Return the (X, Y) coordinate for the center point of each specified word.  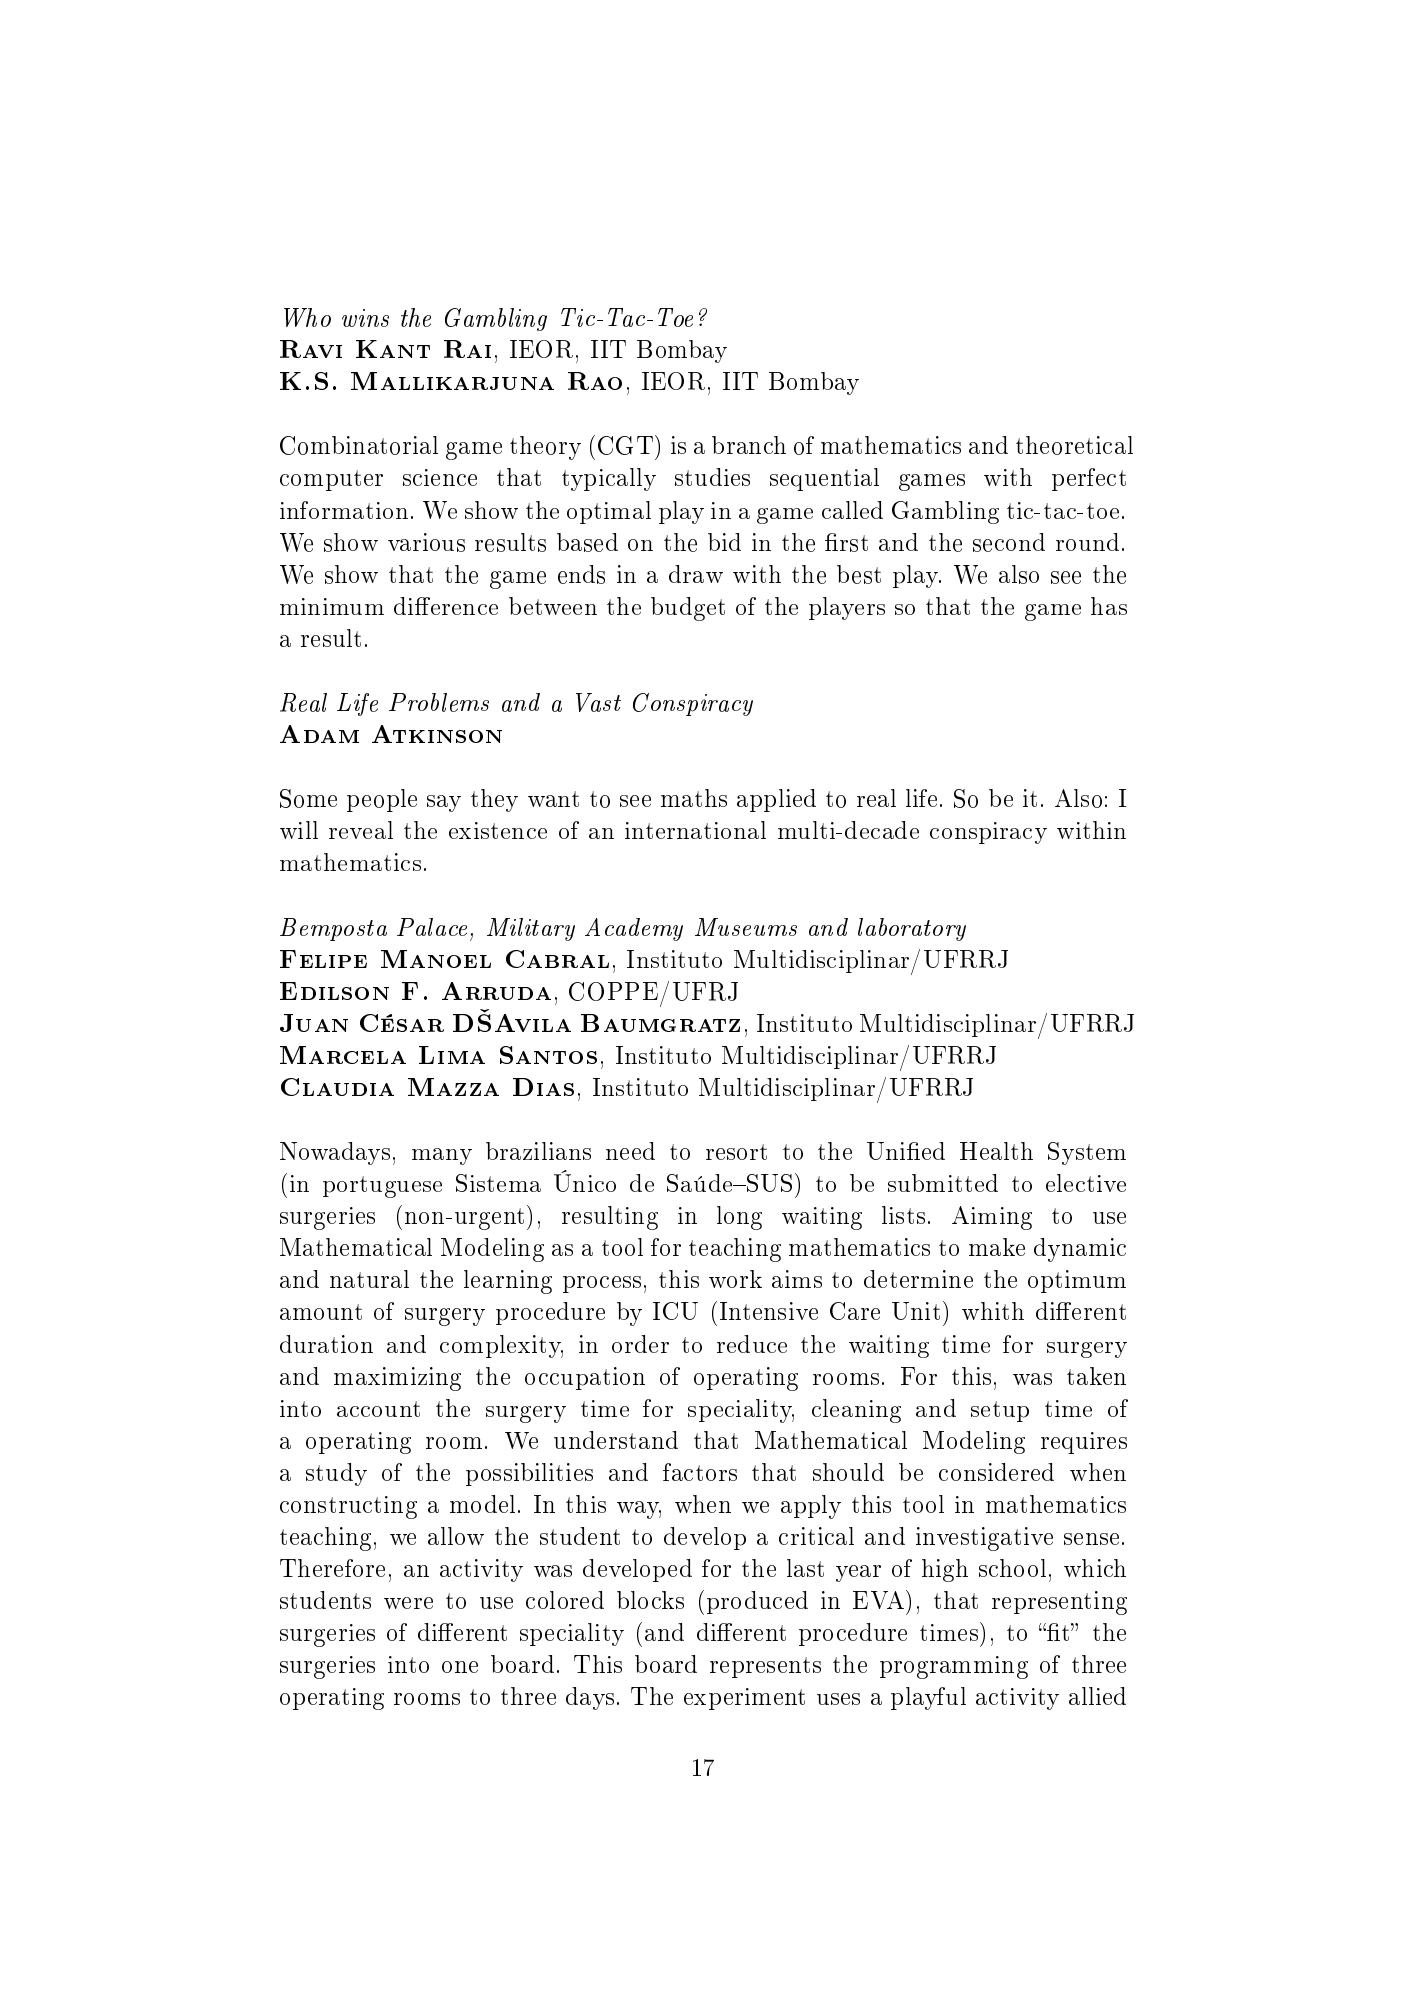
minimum (332, 606)
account (378, 1409)
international (695, 830)
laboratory (912, 929)
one (460, 1667)
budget (688, 609)
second (1009, 542)
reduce (752, 1344)
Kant (393, 349)
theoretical (1074, 445)
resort (736, 1152)
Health (996, 1151)
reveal (361, 830)
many (442, 1156)
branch (749, 445)
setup (1000, 1411)
